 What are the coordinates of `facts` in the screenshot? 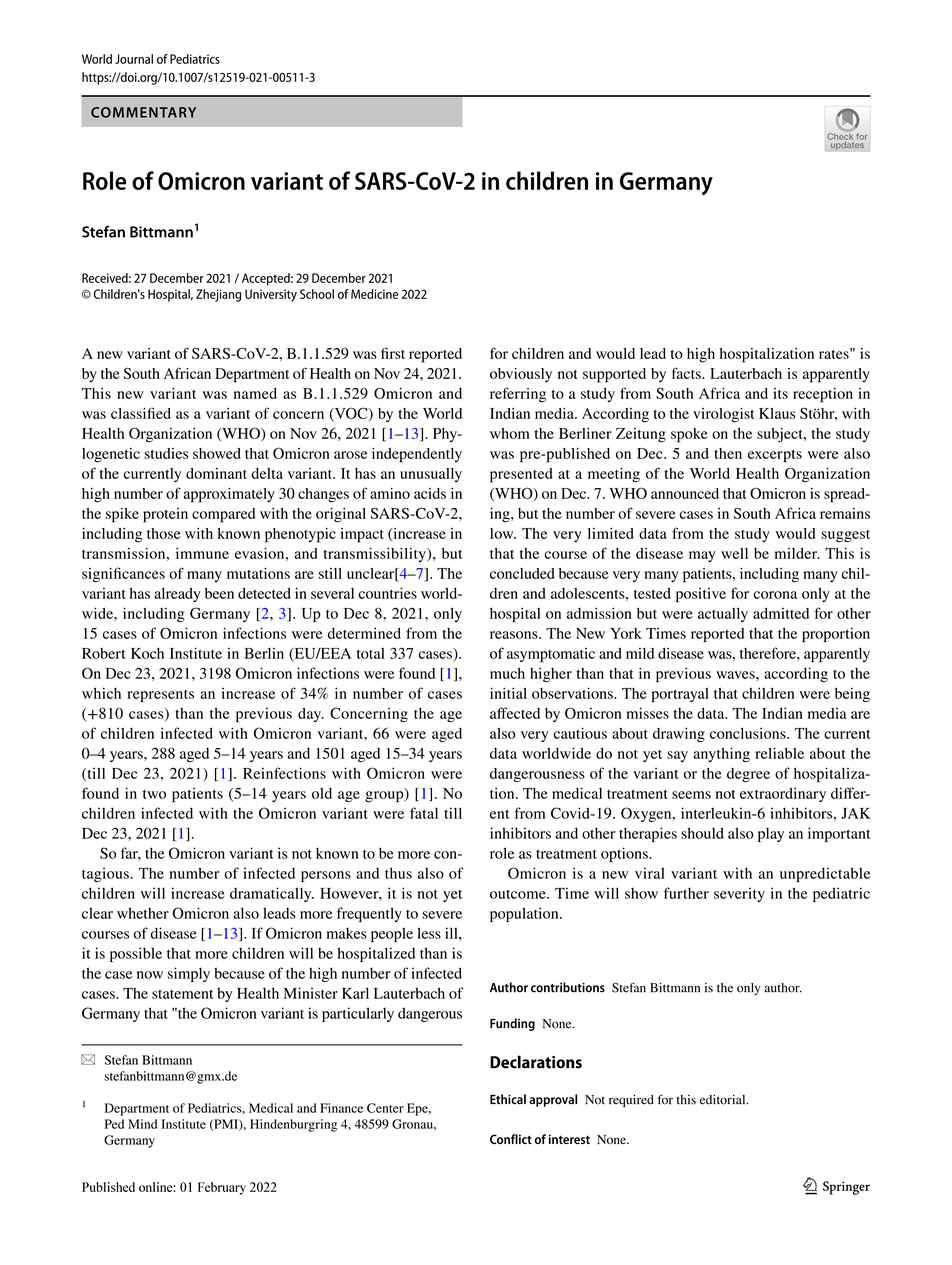 It's located at (687, 373).
